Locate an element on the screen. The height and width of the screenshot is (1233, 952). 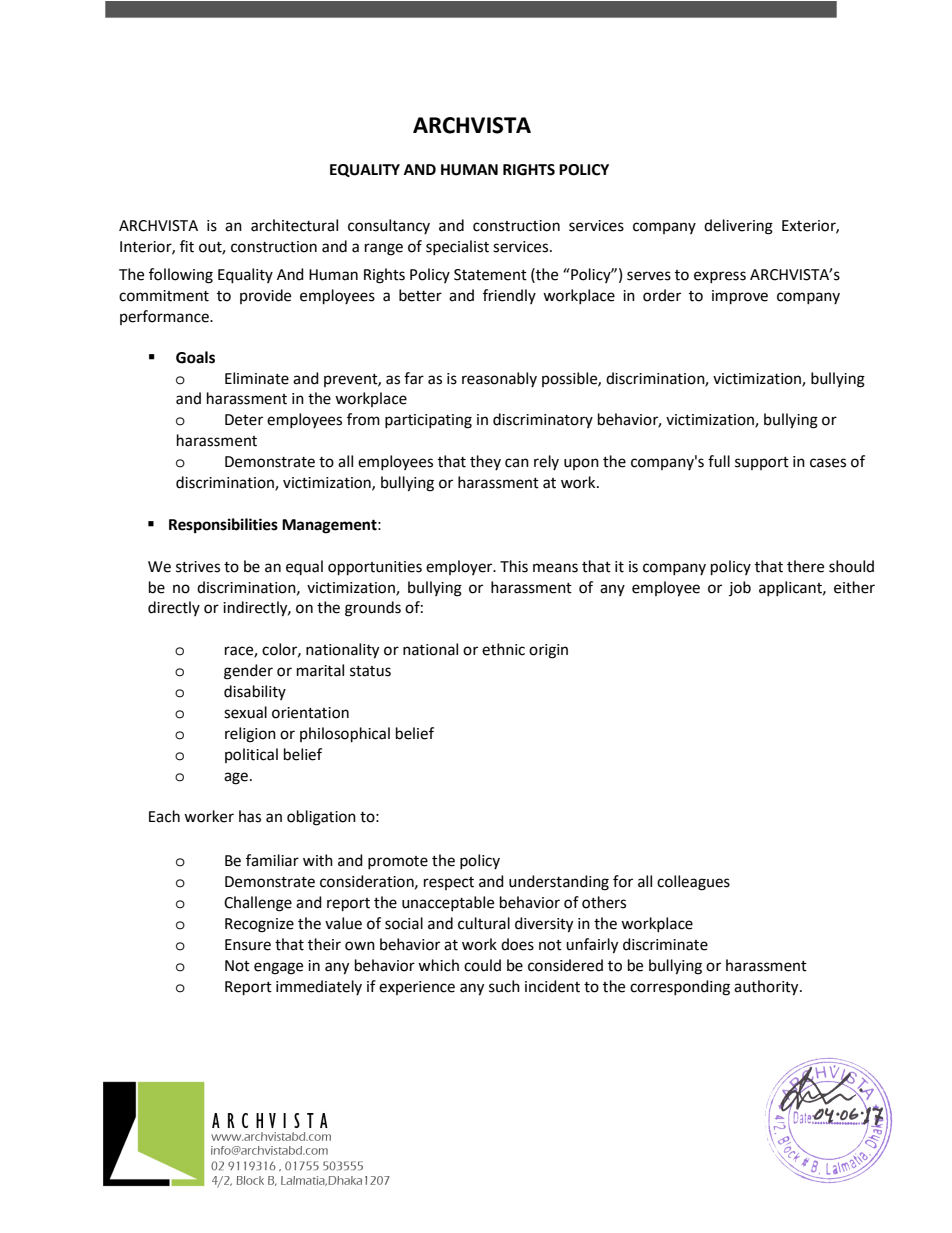
job is located at coordinates (740, 588).
